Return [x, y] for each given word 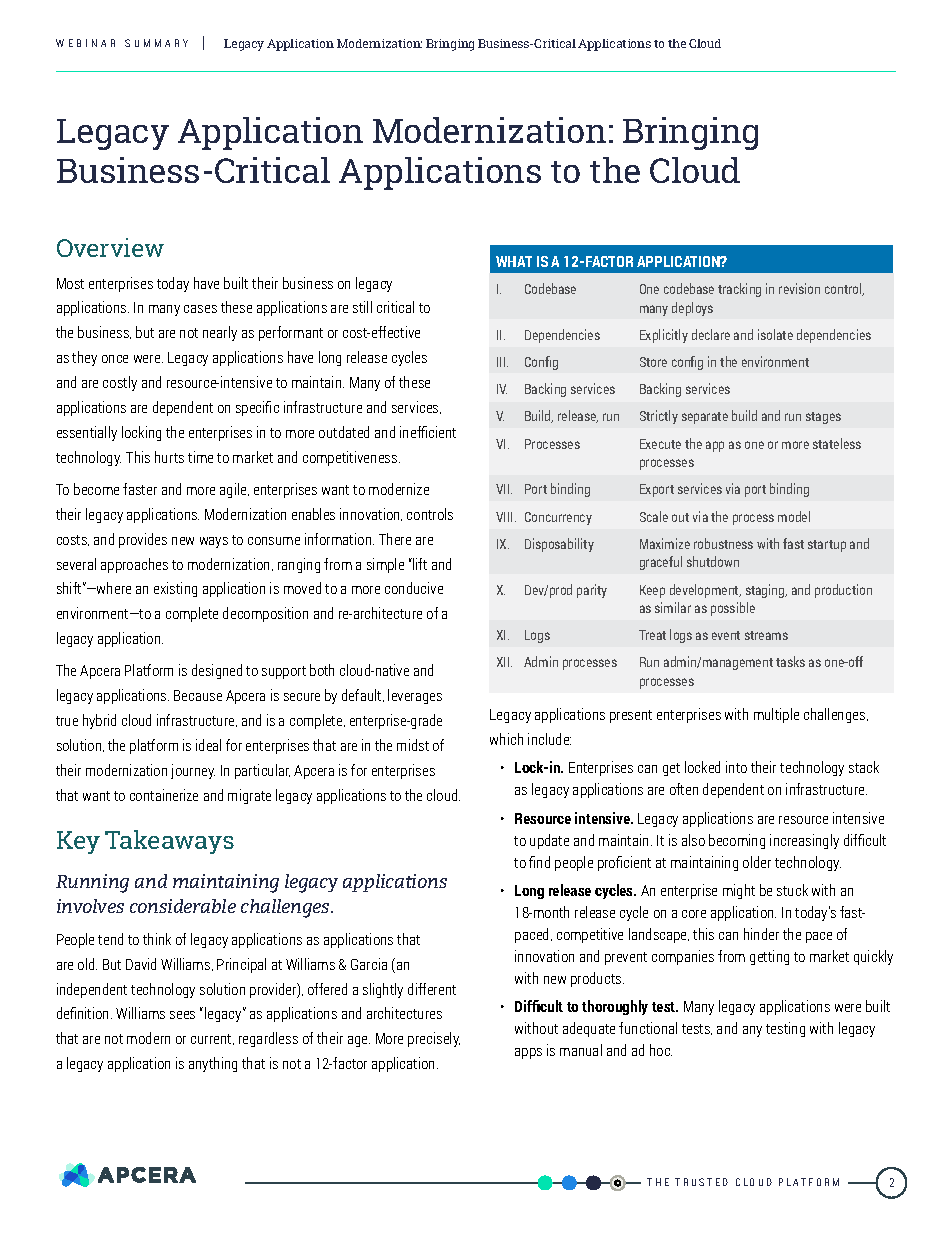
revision [799, 288]
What [514, 261]
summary [156, 43]
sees [182, 1015]
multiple [776, 715]
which [506, 739]
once [115, 359]
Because [198, 695]
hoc [661, 1050]
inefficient [428, 432]
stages [823, 418]
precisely [434, 1039]
